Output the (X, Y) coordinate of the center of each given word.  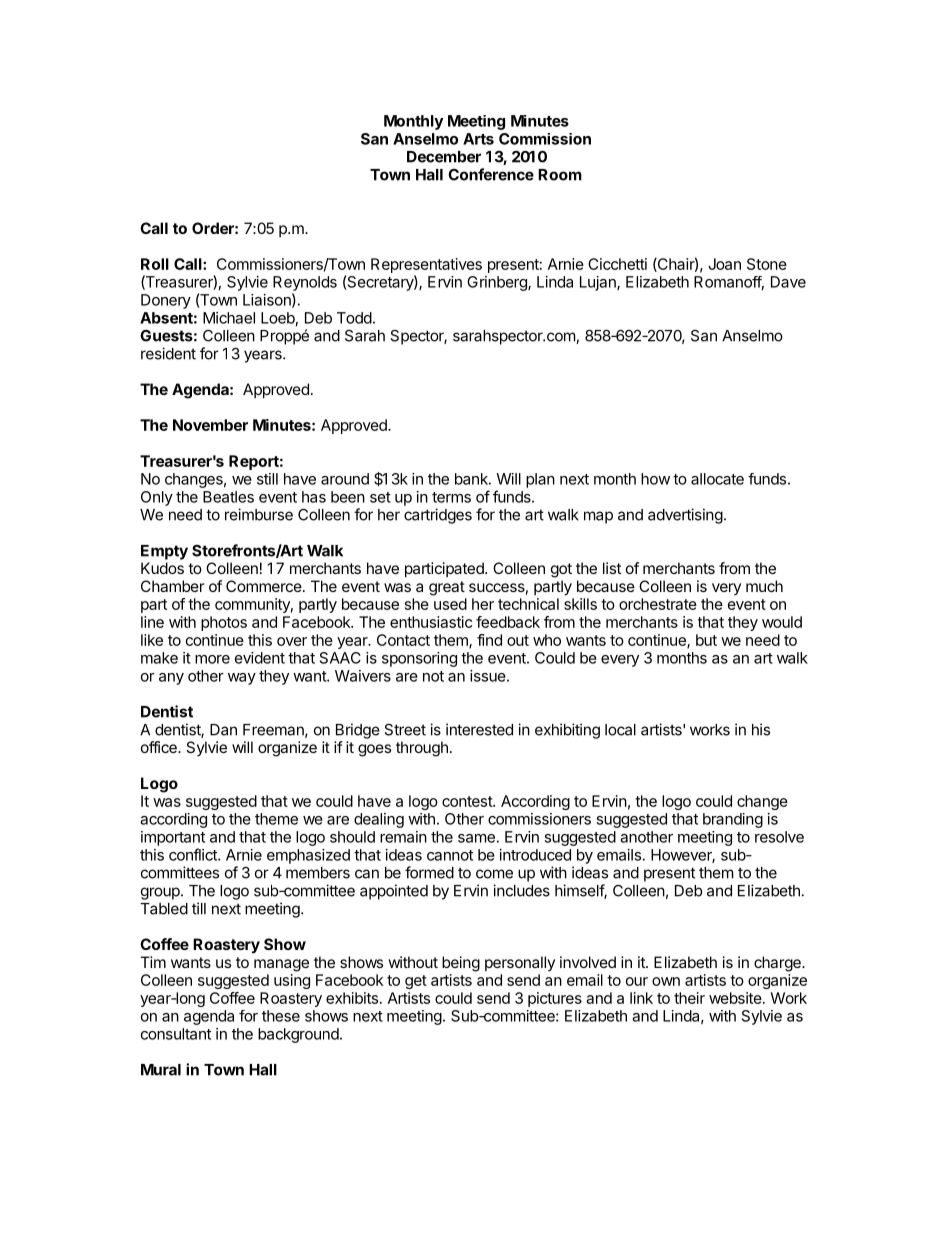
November (210, 425)
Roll (155, 264)
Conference (491, 174)
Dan (223, 730)
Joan (724, 264)
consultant (176, 1034)
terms (451, 497)
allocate (717, 479)
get (416, 982)
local (620, 730)
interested (479, 729)
